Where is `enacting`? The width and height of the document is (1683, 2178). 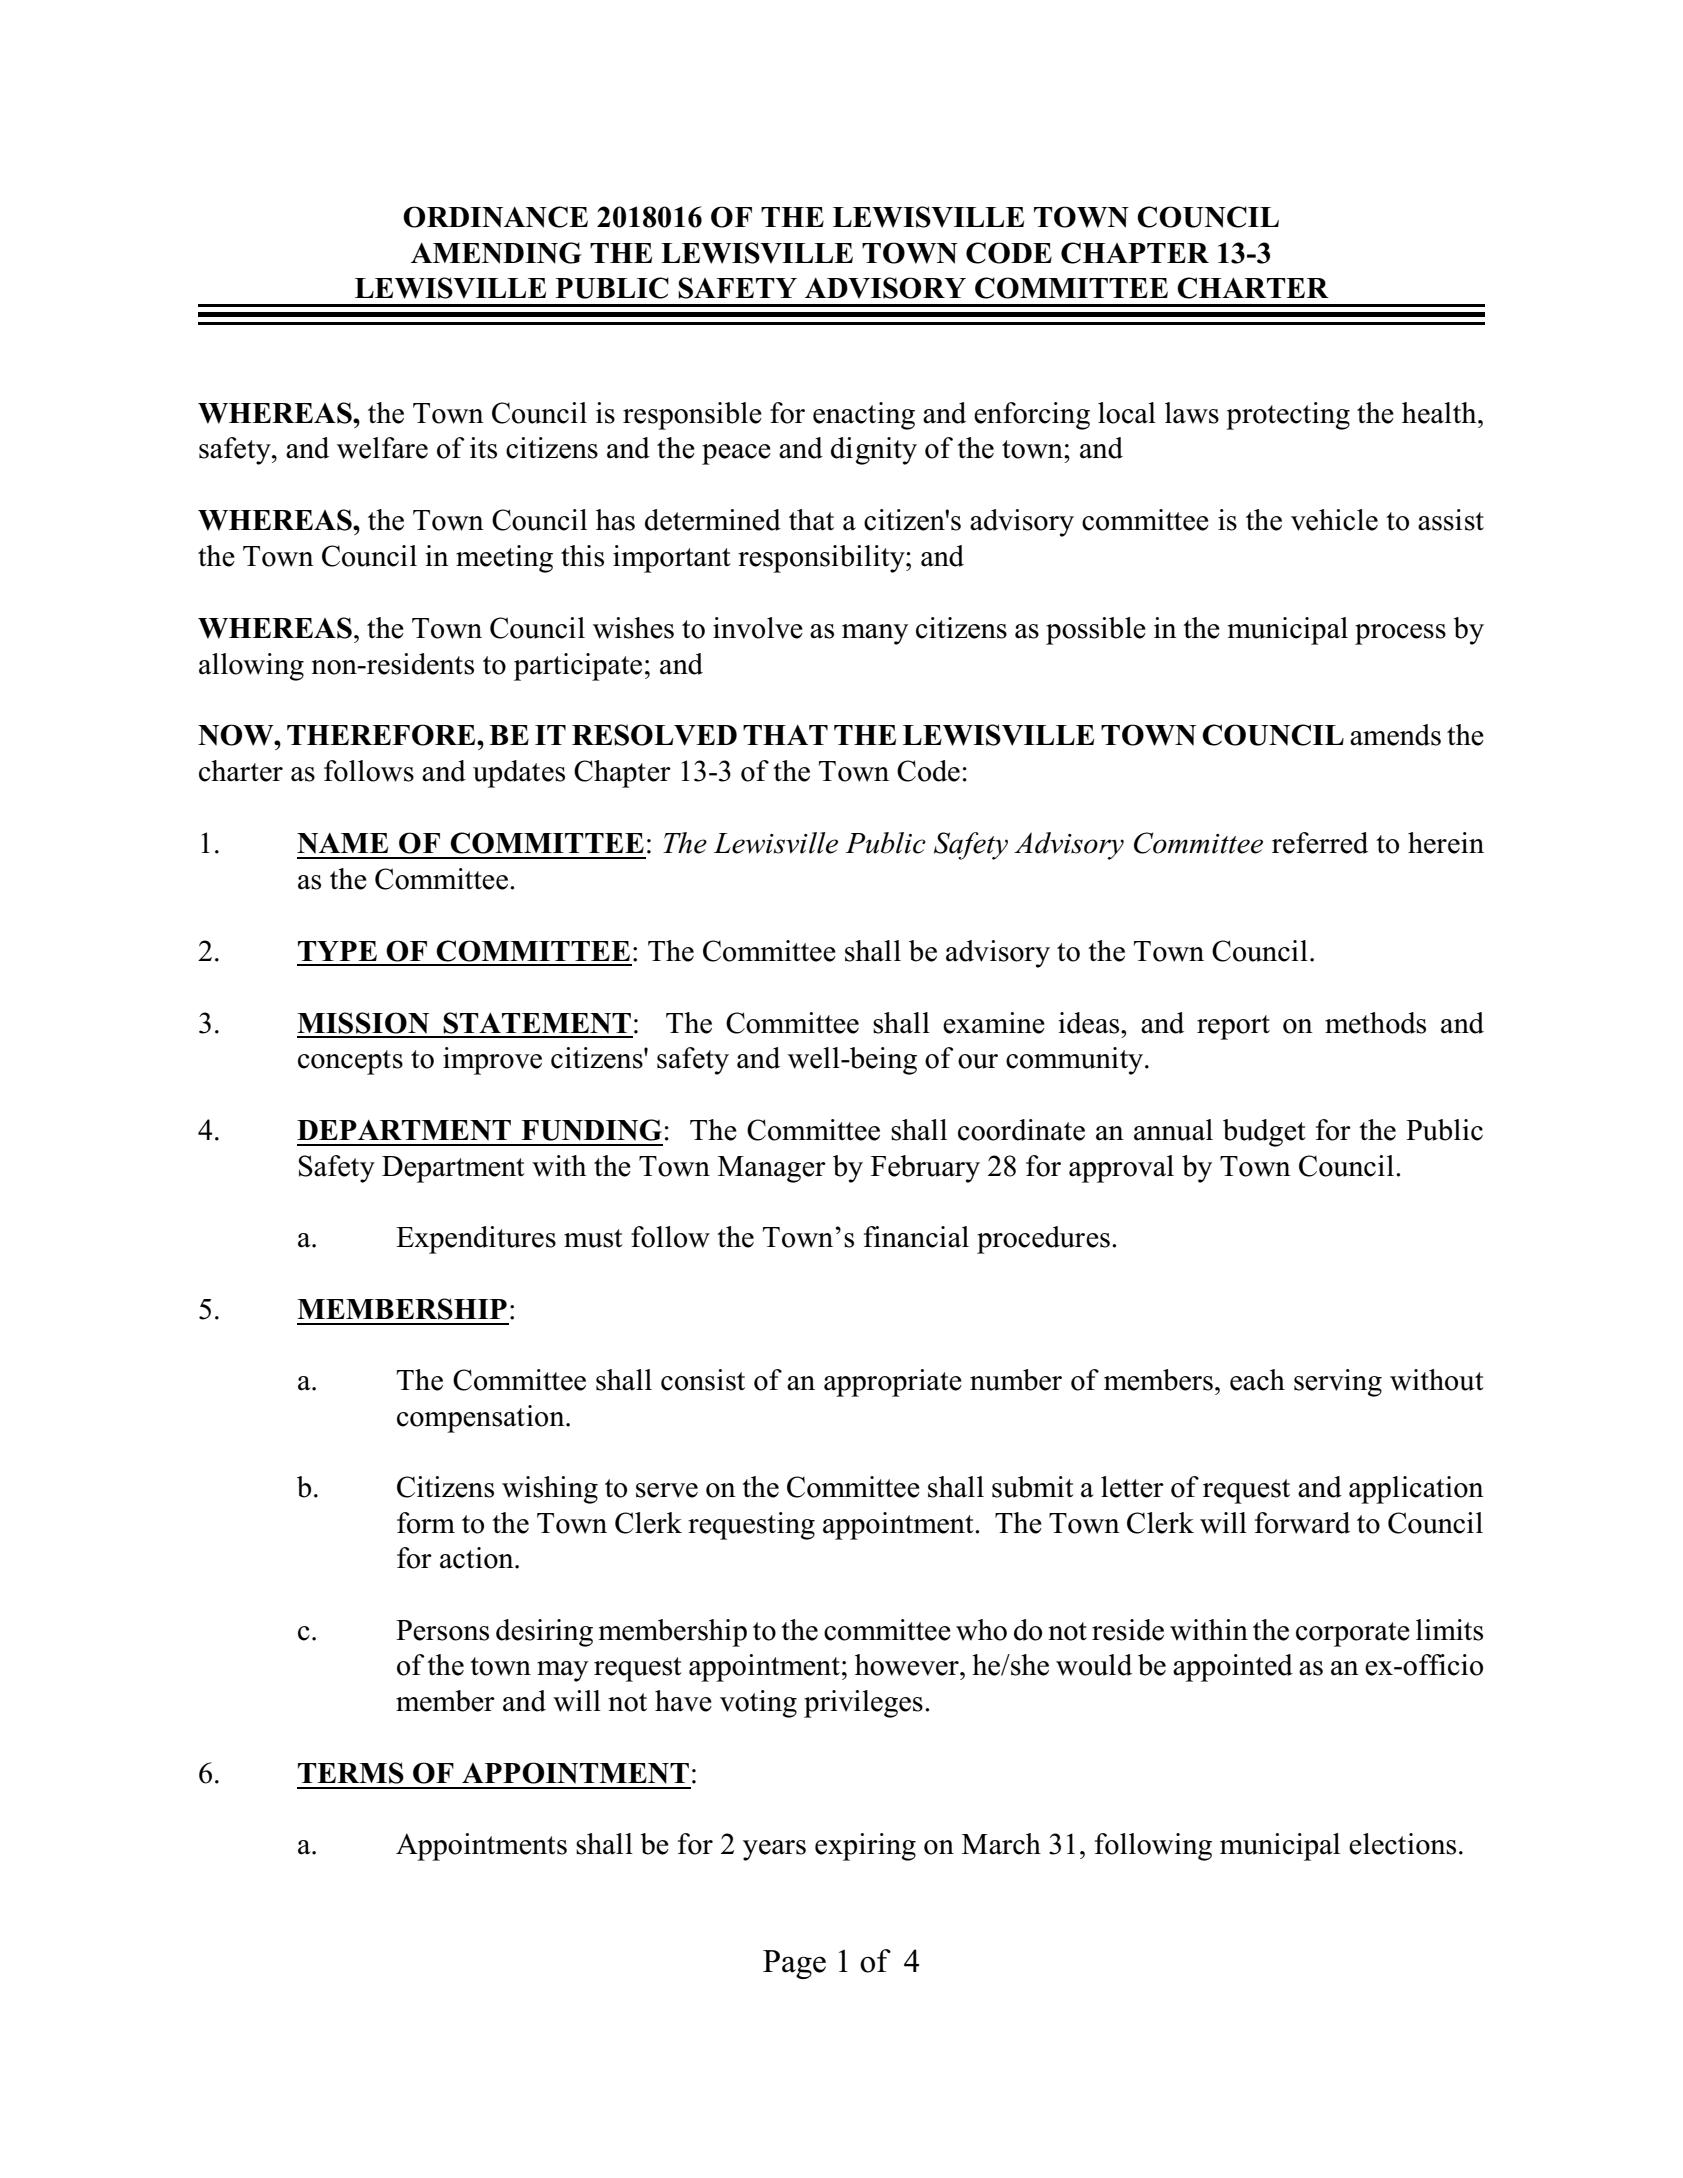
enacting is located at coordinates (864, 416).
